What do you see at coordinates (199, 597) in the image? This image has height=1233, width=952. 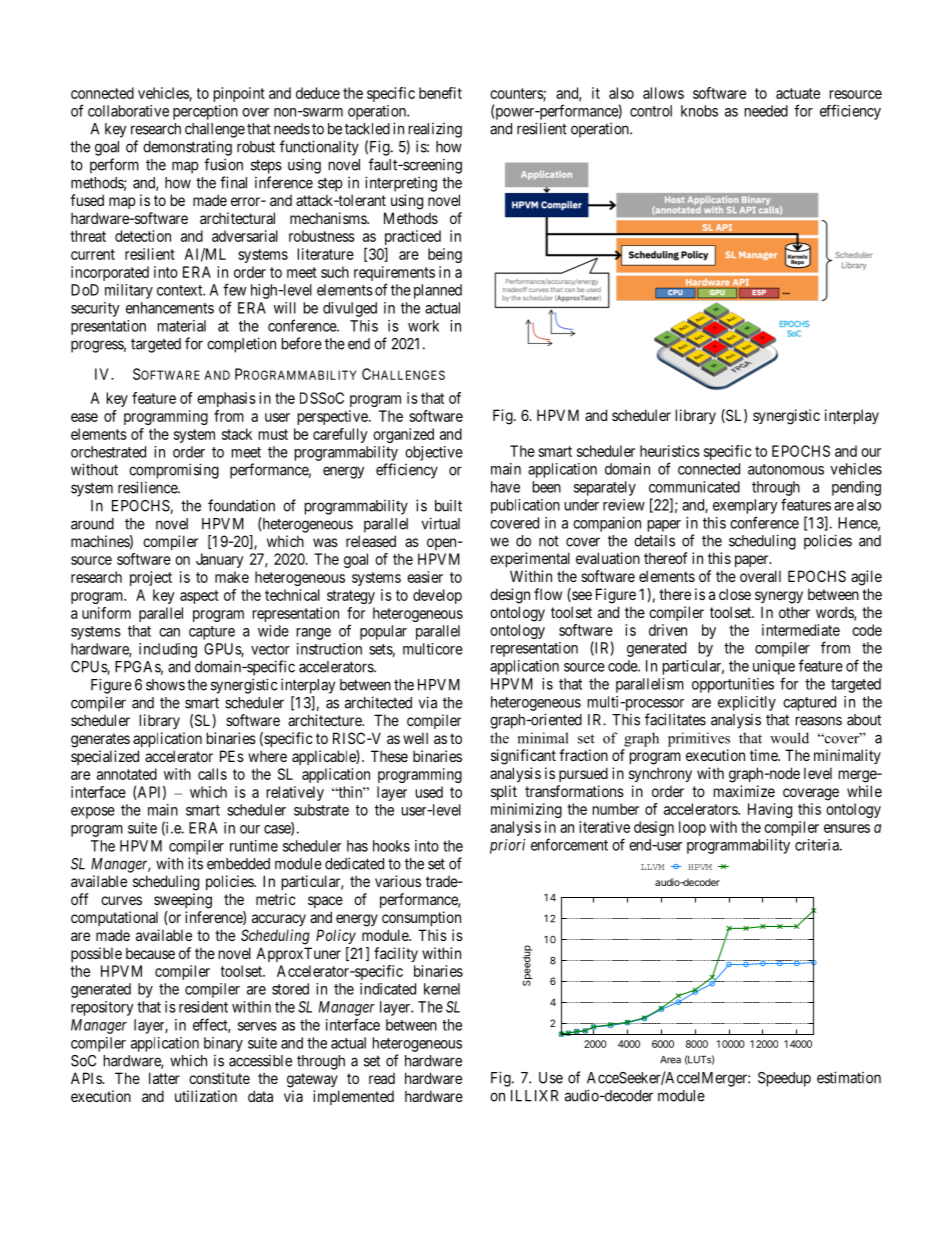 I see `aspect` at bounding box center [199, 597].
